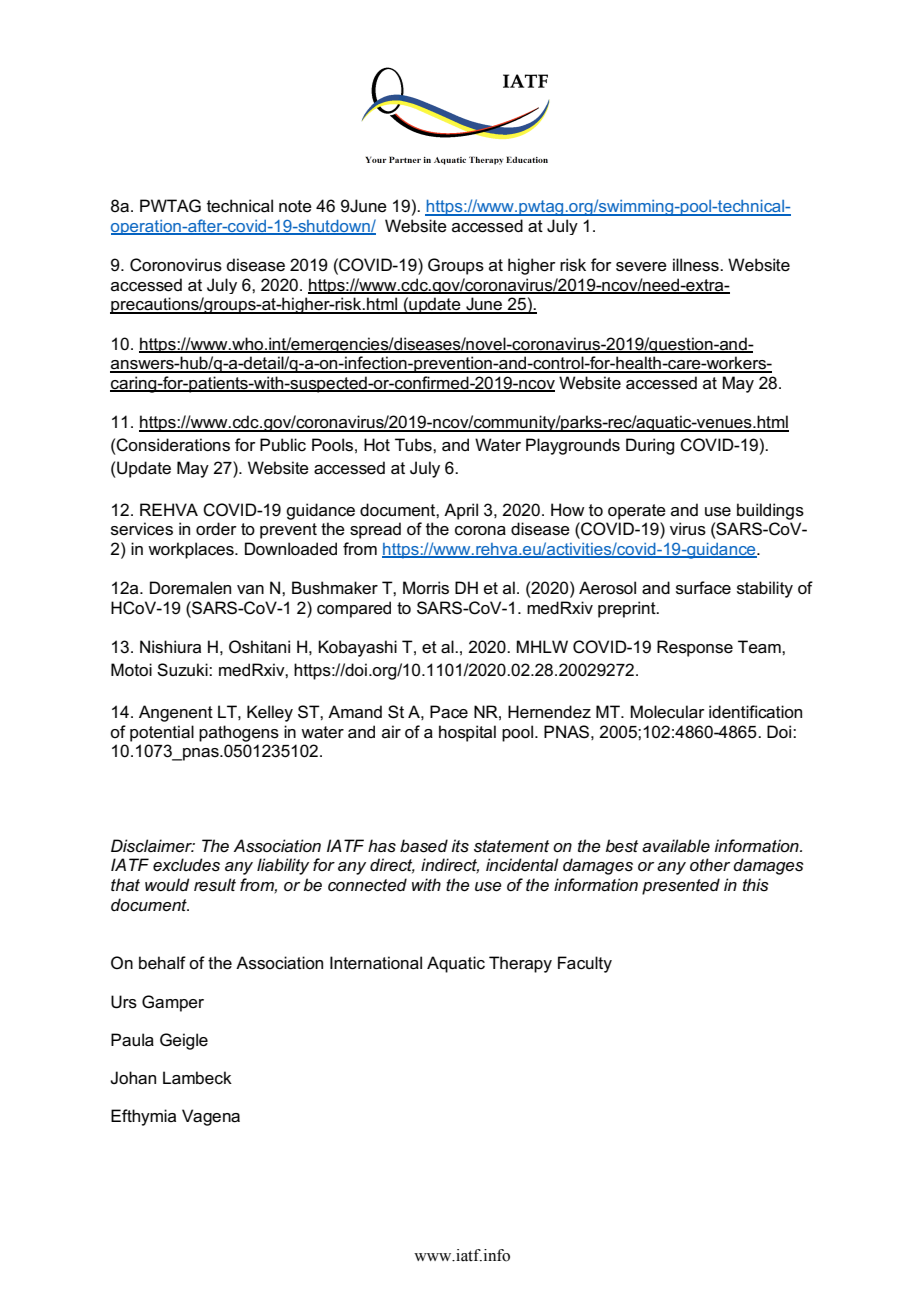 The image size is (924, 1308). Describe the element at coordinates (295, 206) in the screenshot. I see `note` at that location.
